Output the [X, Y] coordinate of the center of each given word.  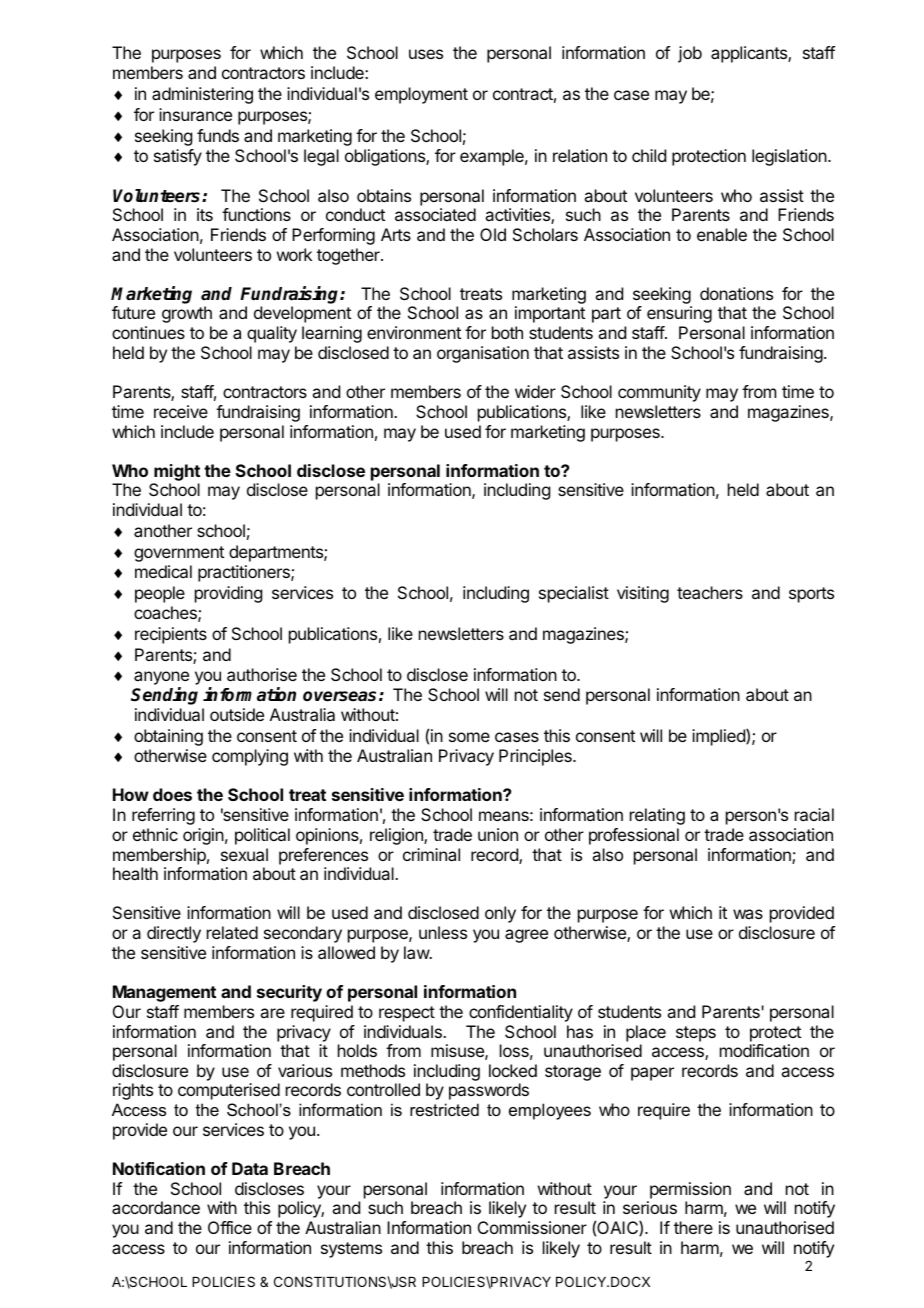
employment [421, 95]
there [693, 1227]
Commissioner [532, 1227]
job [690, 54]
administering [202, 95]
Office [230, 1227]
